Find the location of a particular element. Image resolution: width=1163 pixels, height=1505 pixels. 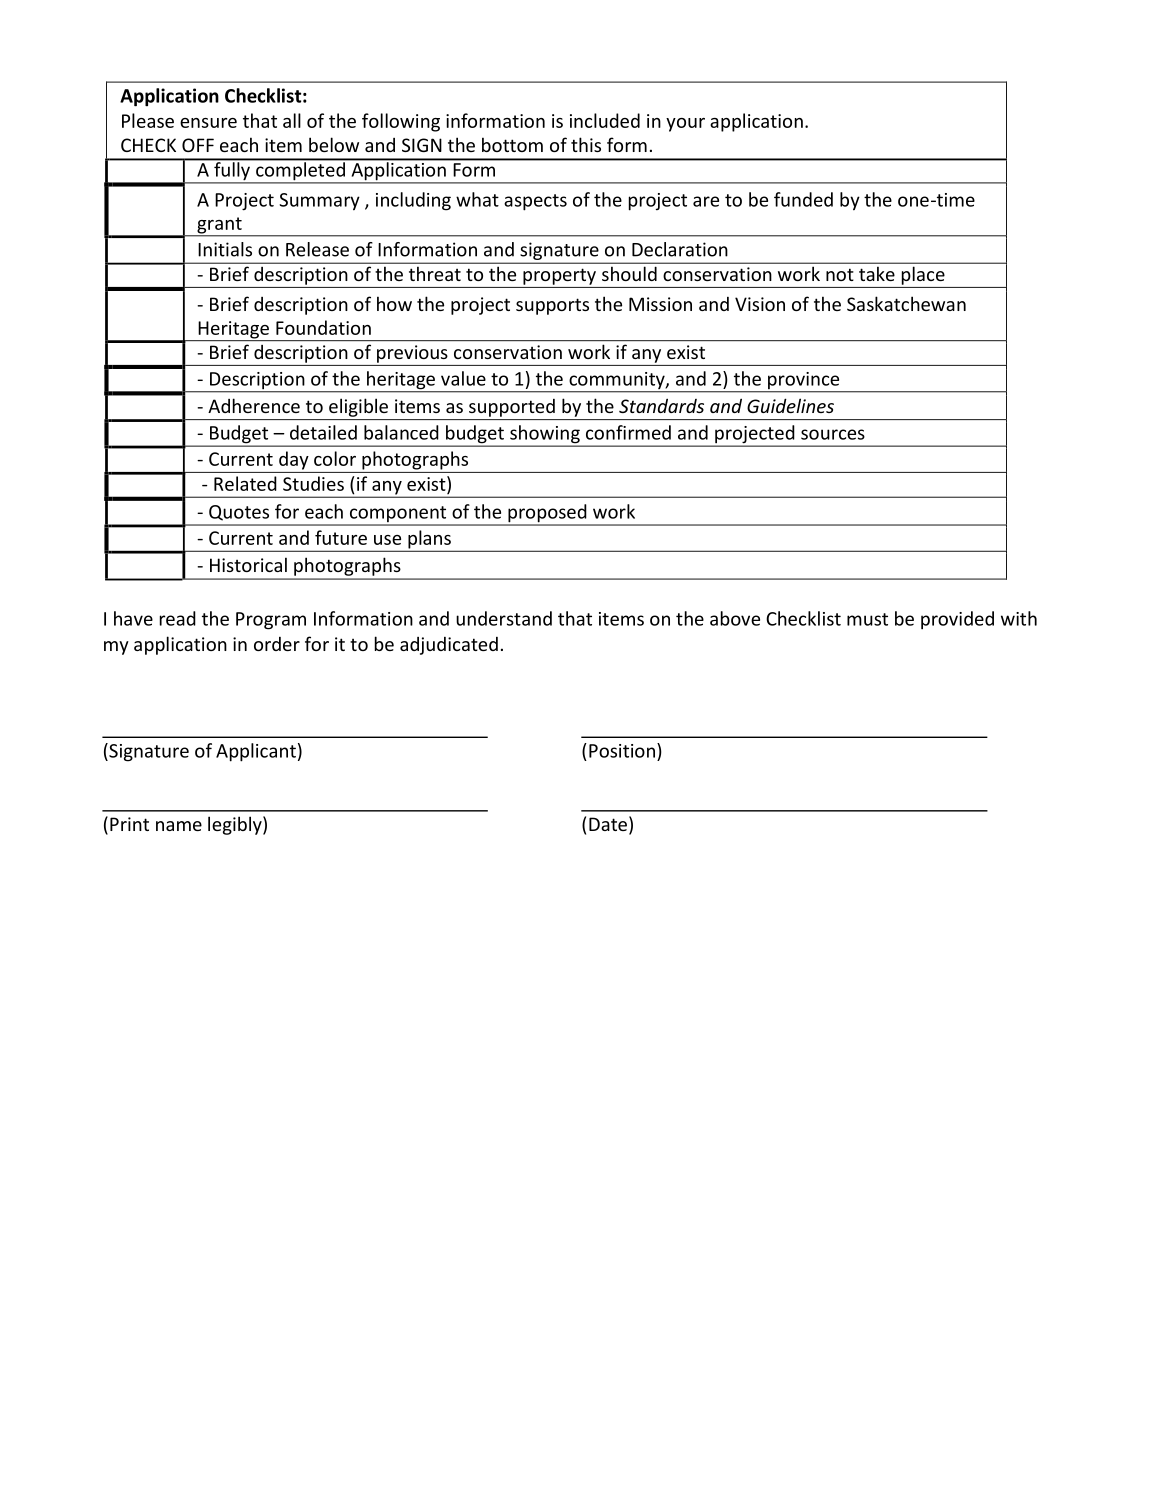

funded is located at coordinates (803, 199).
